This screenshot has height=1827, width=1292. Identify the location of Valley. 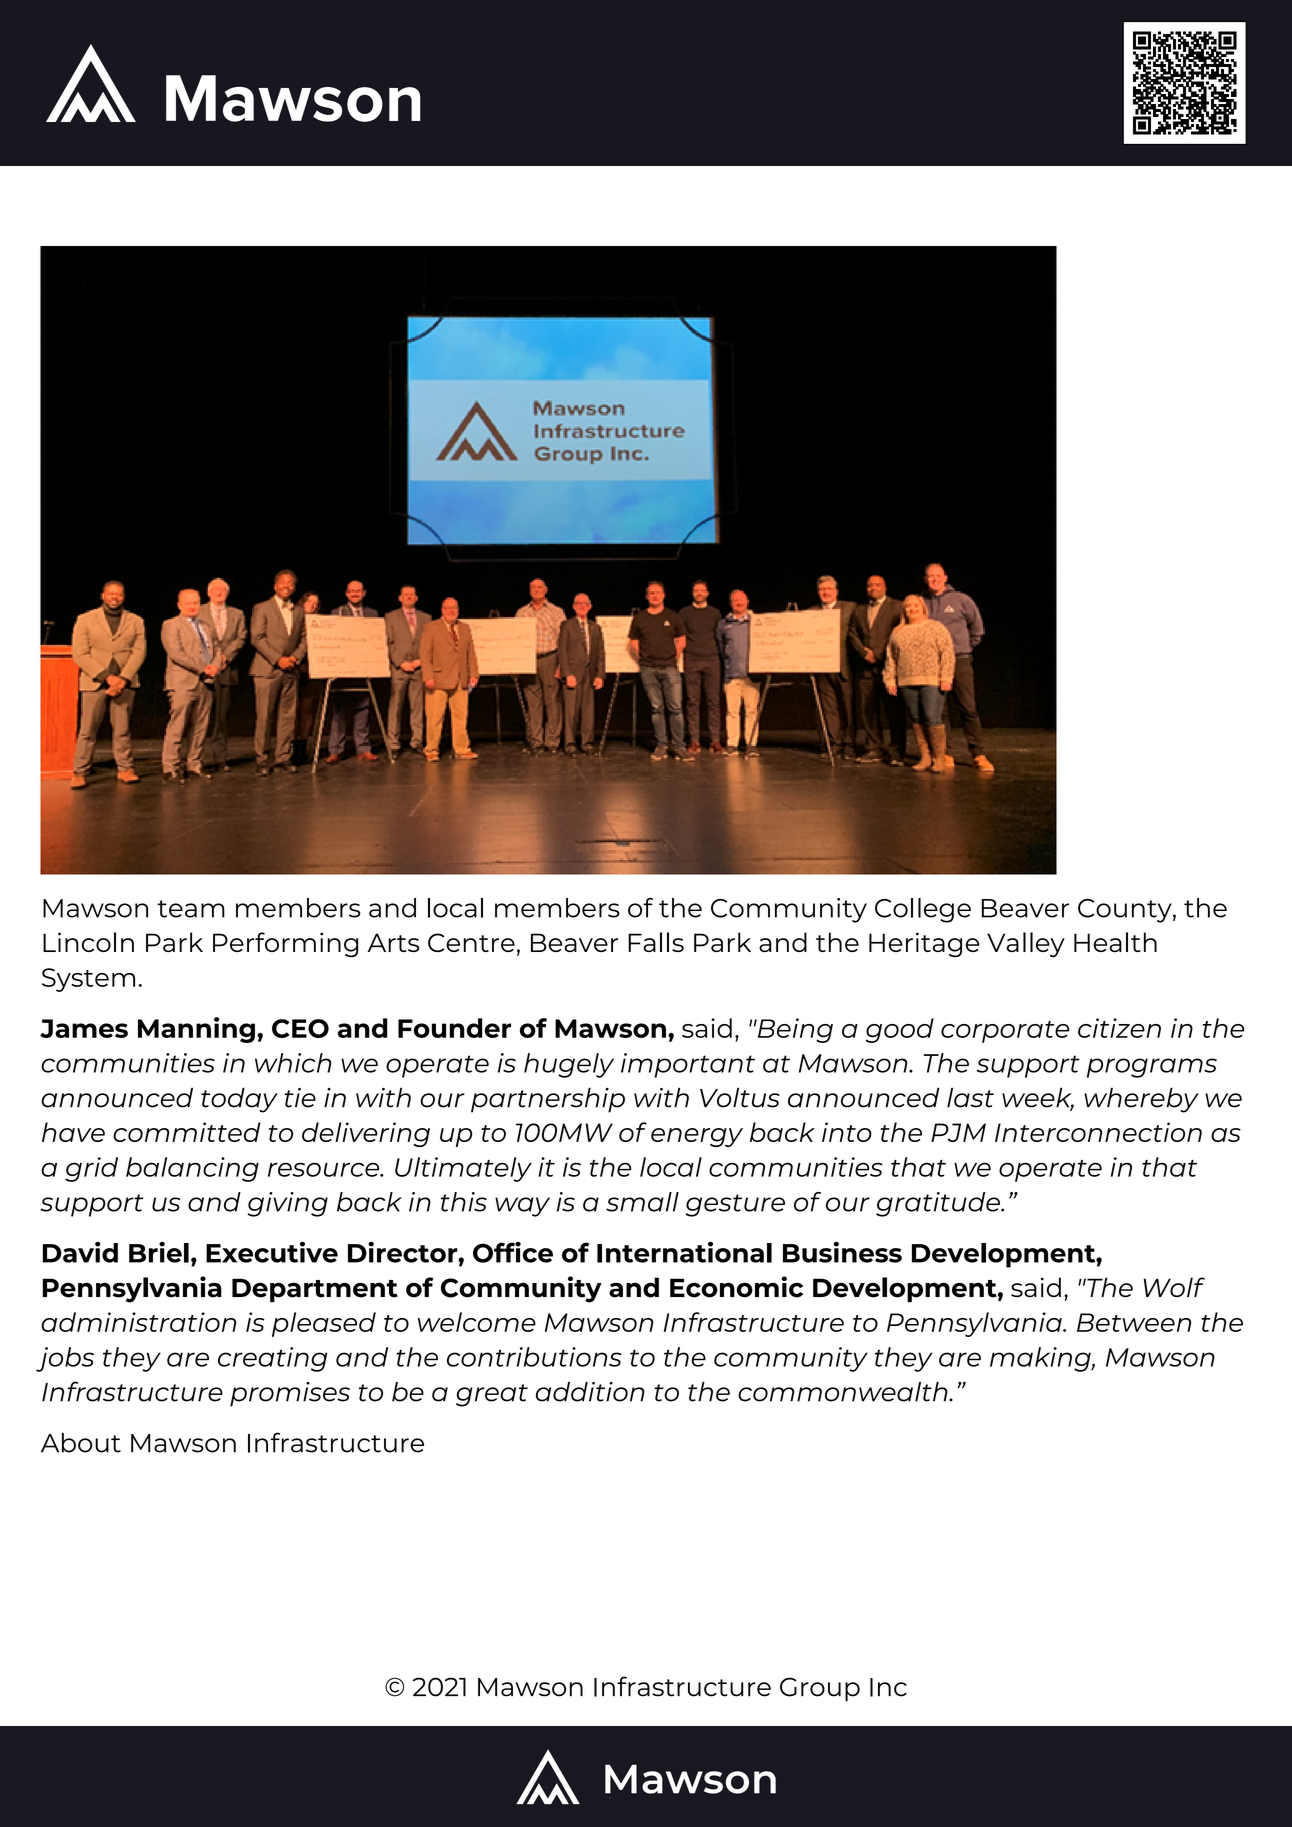
(1026, 945).
